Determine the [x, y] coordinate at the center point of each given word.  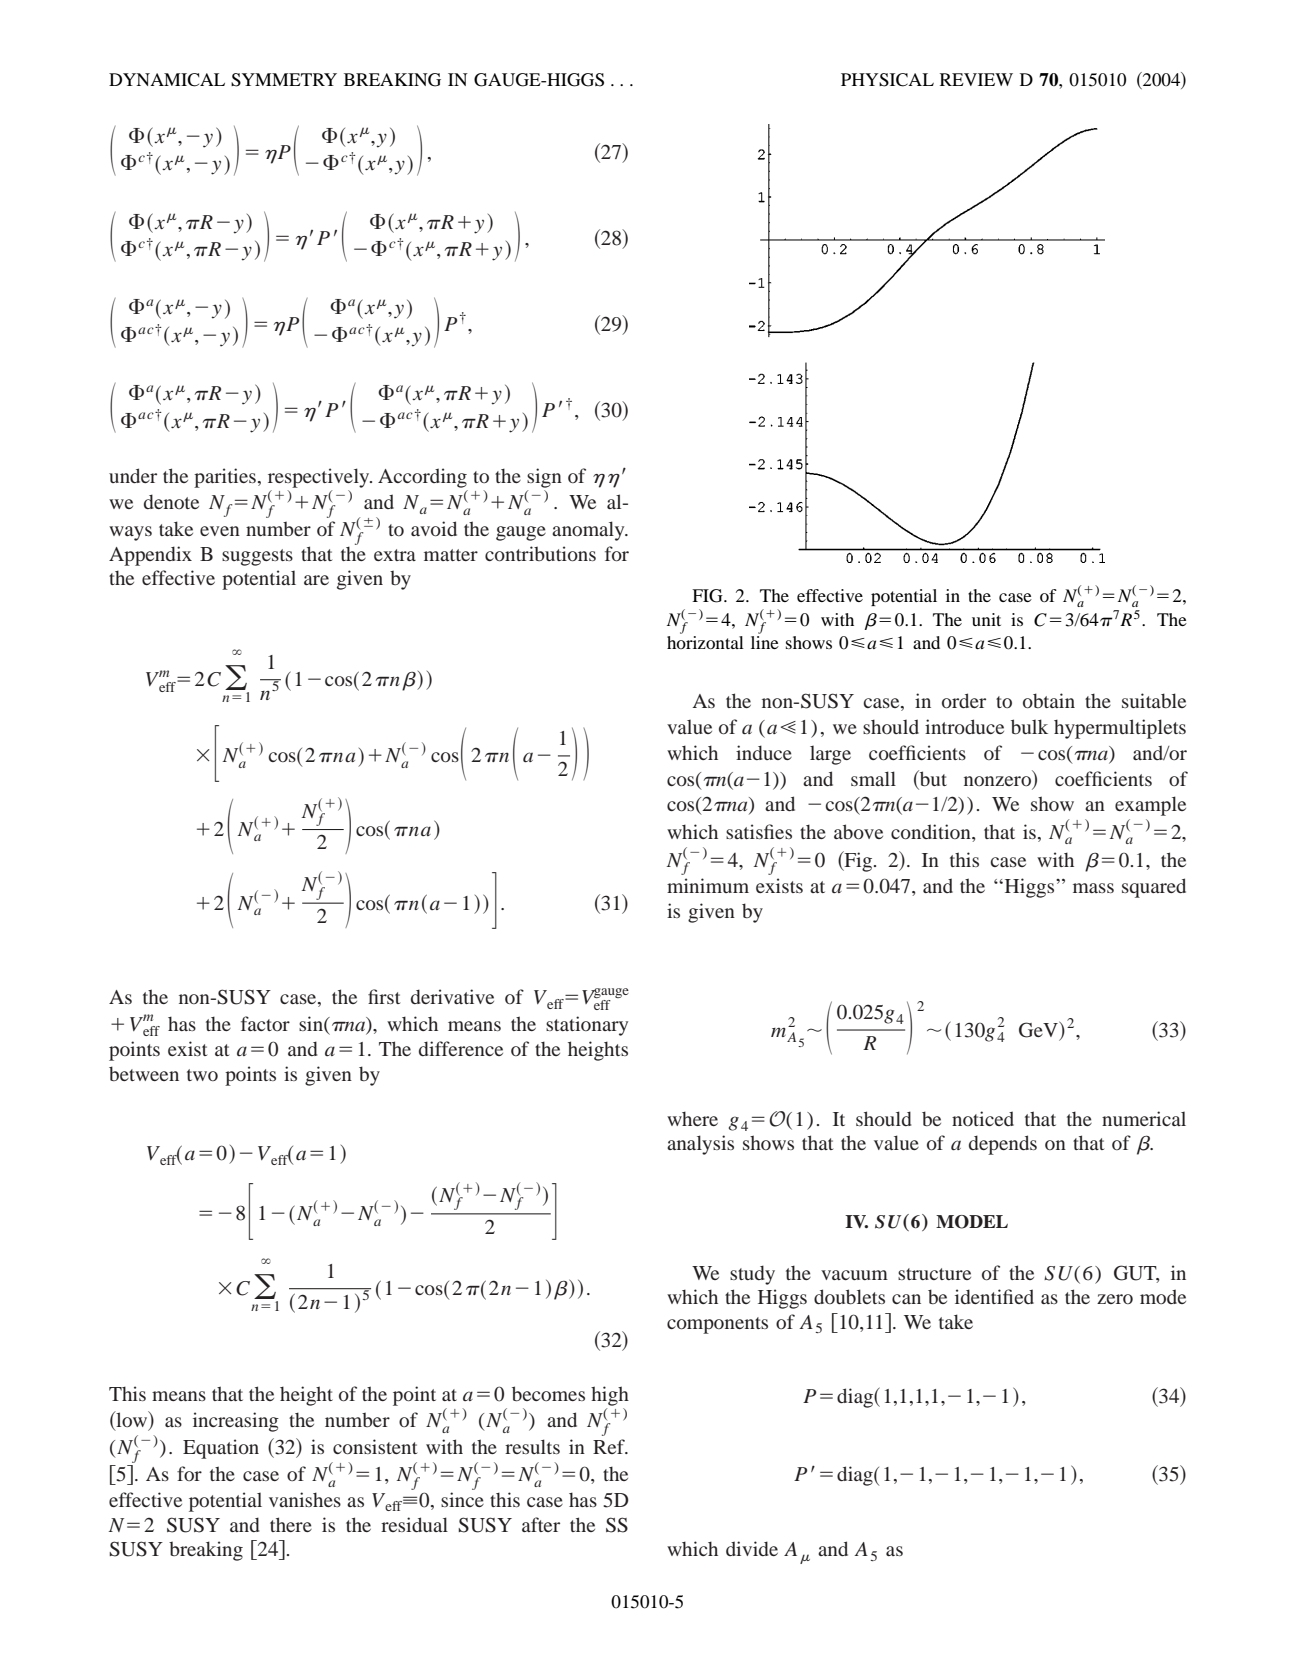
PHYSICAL [887, 80]
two [202, 1075]
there [291, 1524]
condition [932, 831]
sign [544, 478]
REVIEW [976, 79]
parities [225, 478]
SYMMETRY [284, 80]
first [384, 996]
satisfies [759, 831]
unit [986, 619]
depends [1003, 1145]
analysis [700, 1145]
